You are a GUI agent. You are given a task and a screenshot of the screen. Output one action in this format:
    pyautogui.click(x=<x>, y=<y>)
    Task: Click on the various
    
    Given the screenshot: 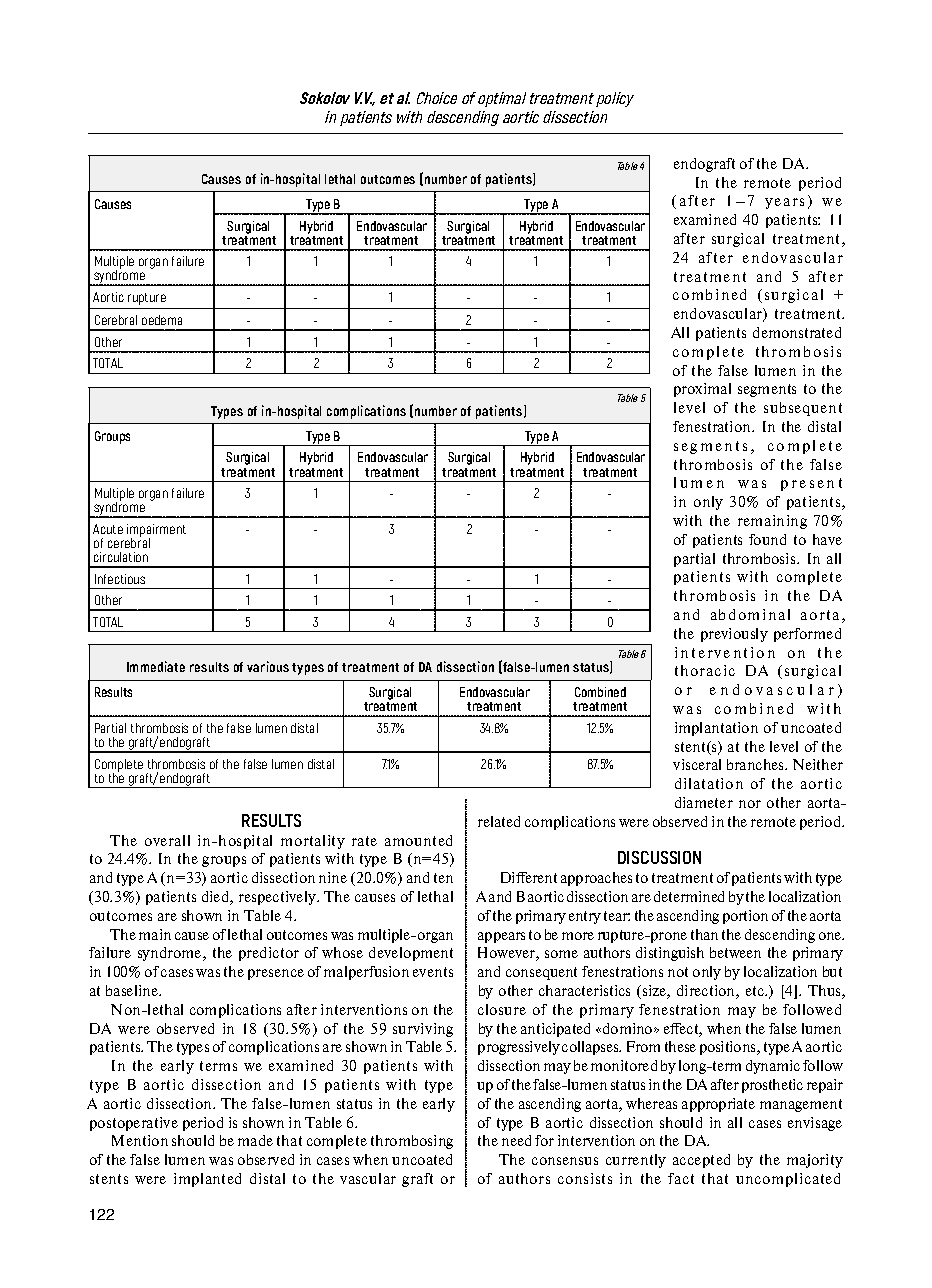 What is the action you would take?
    pyautogui.click(x=268, y=666)
